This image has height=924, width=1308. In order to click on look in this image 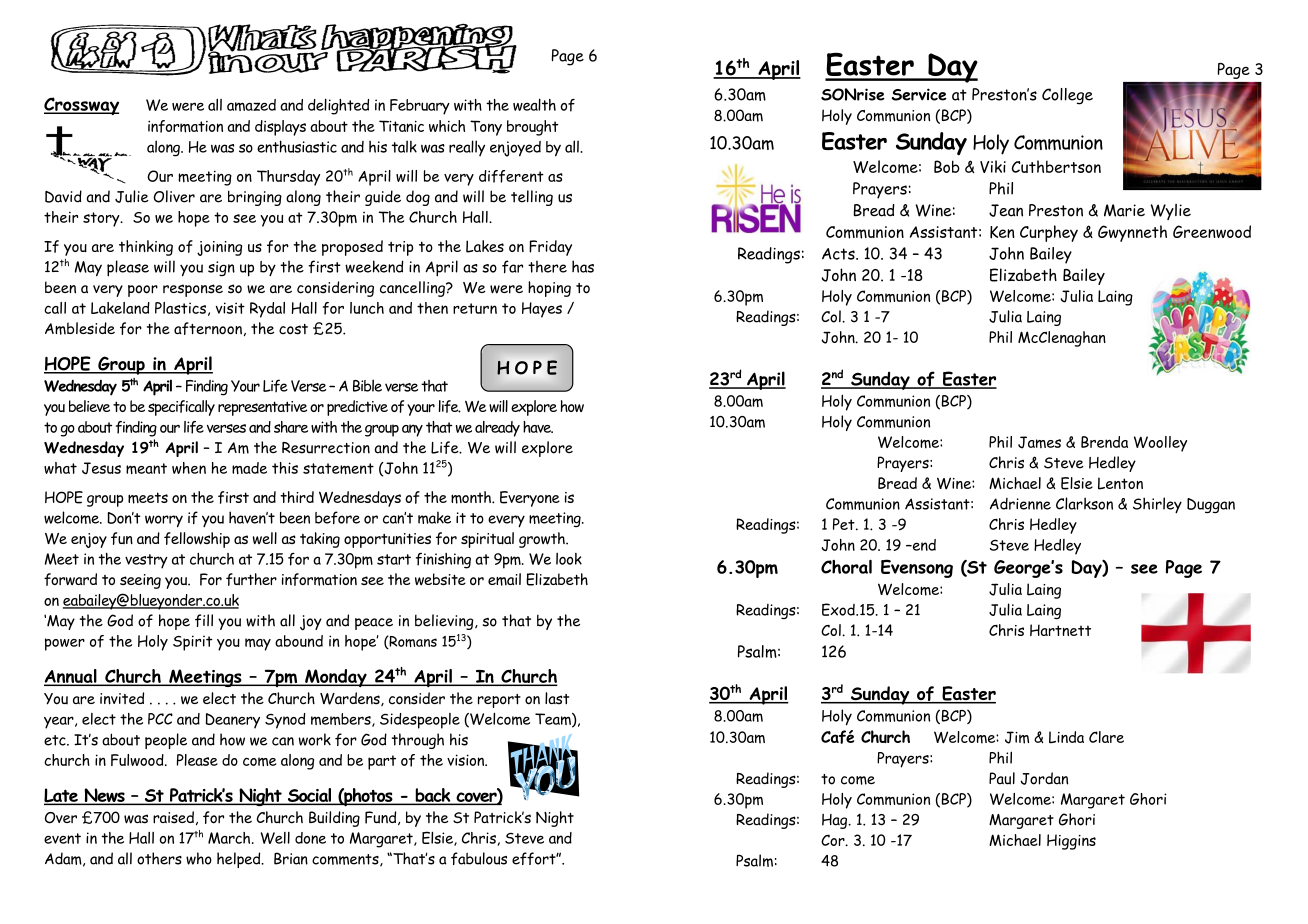, I will do `click(569, 558)`.
